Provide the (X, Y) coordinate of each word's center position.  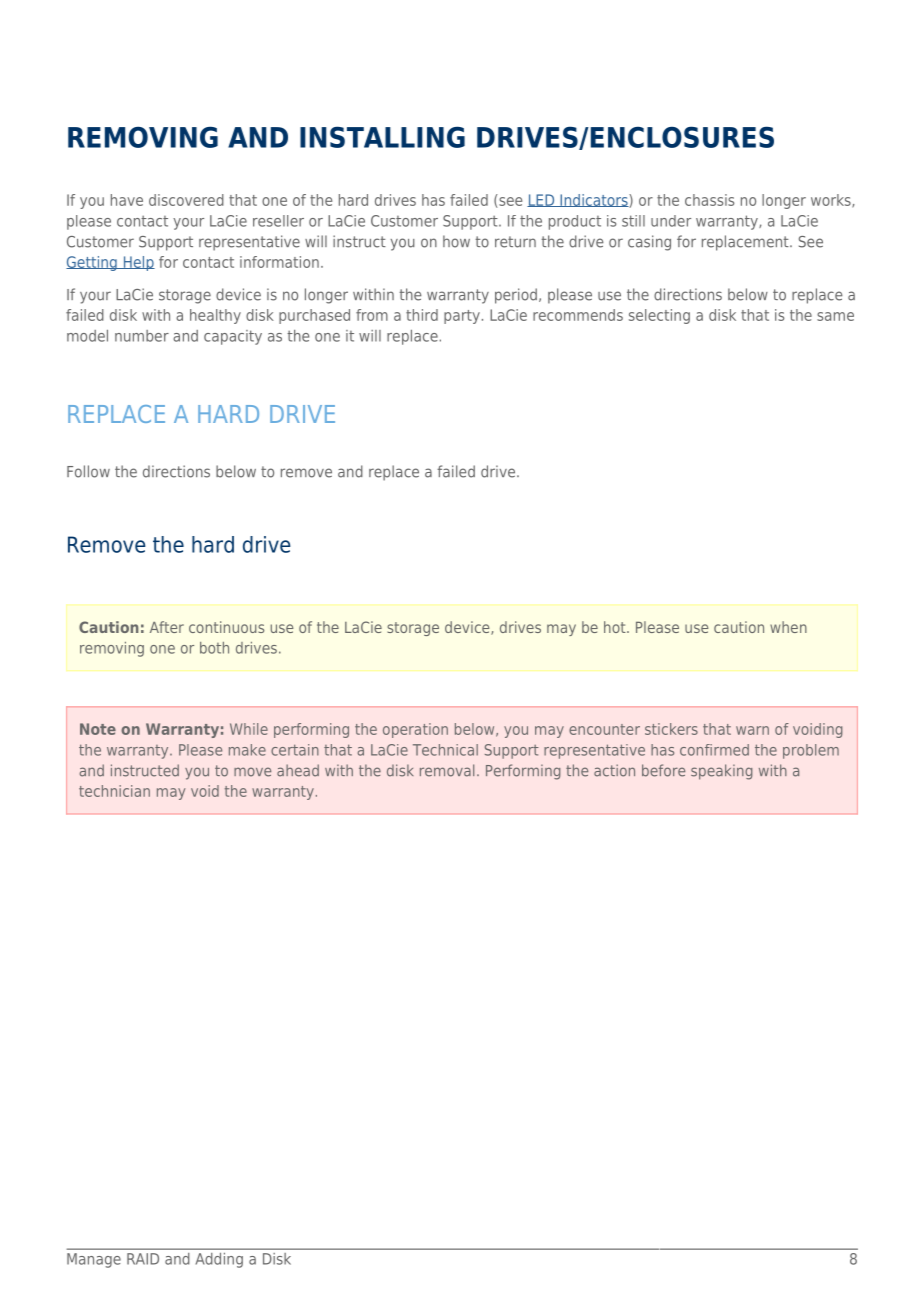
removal (447, 770)
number (142, 336)
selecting (659, 316)
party (462, 317)
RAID (143, 1259)
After (167, 627)
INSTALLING (382, 137)
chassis (709, 200)
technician (114, 791)
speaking (721, 772)
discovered (186, 200)
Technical (445, 750)
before (663, 770)
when (788, 627)
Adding (219, 1260)
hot (616, 627)
